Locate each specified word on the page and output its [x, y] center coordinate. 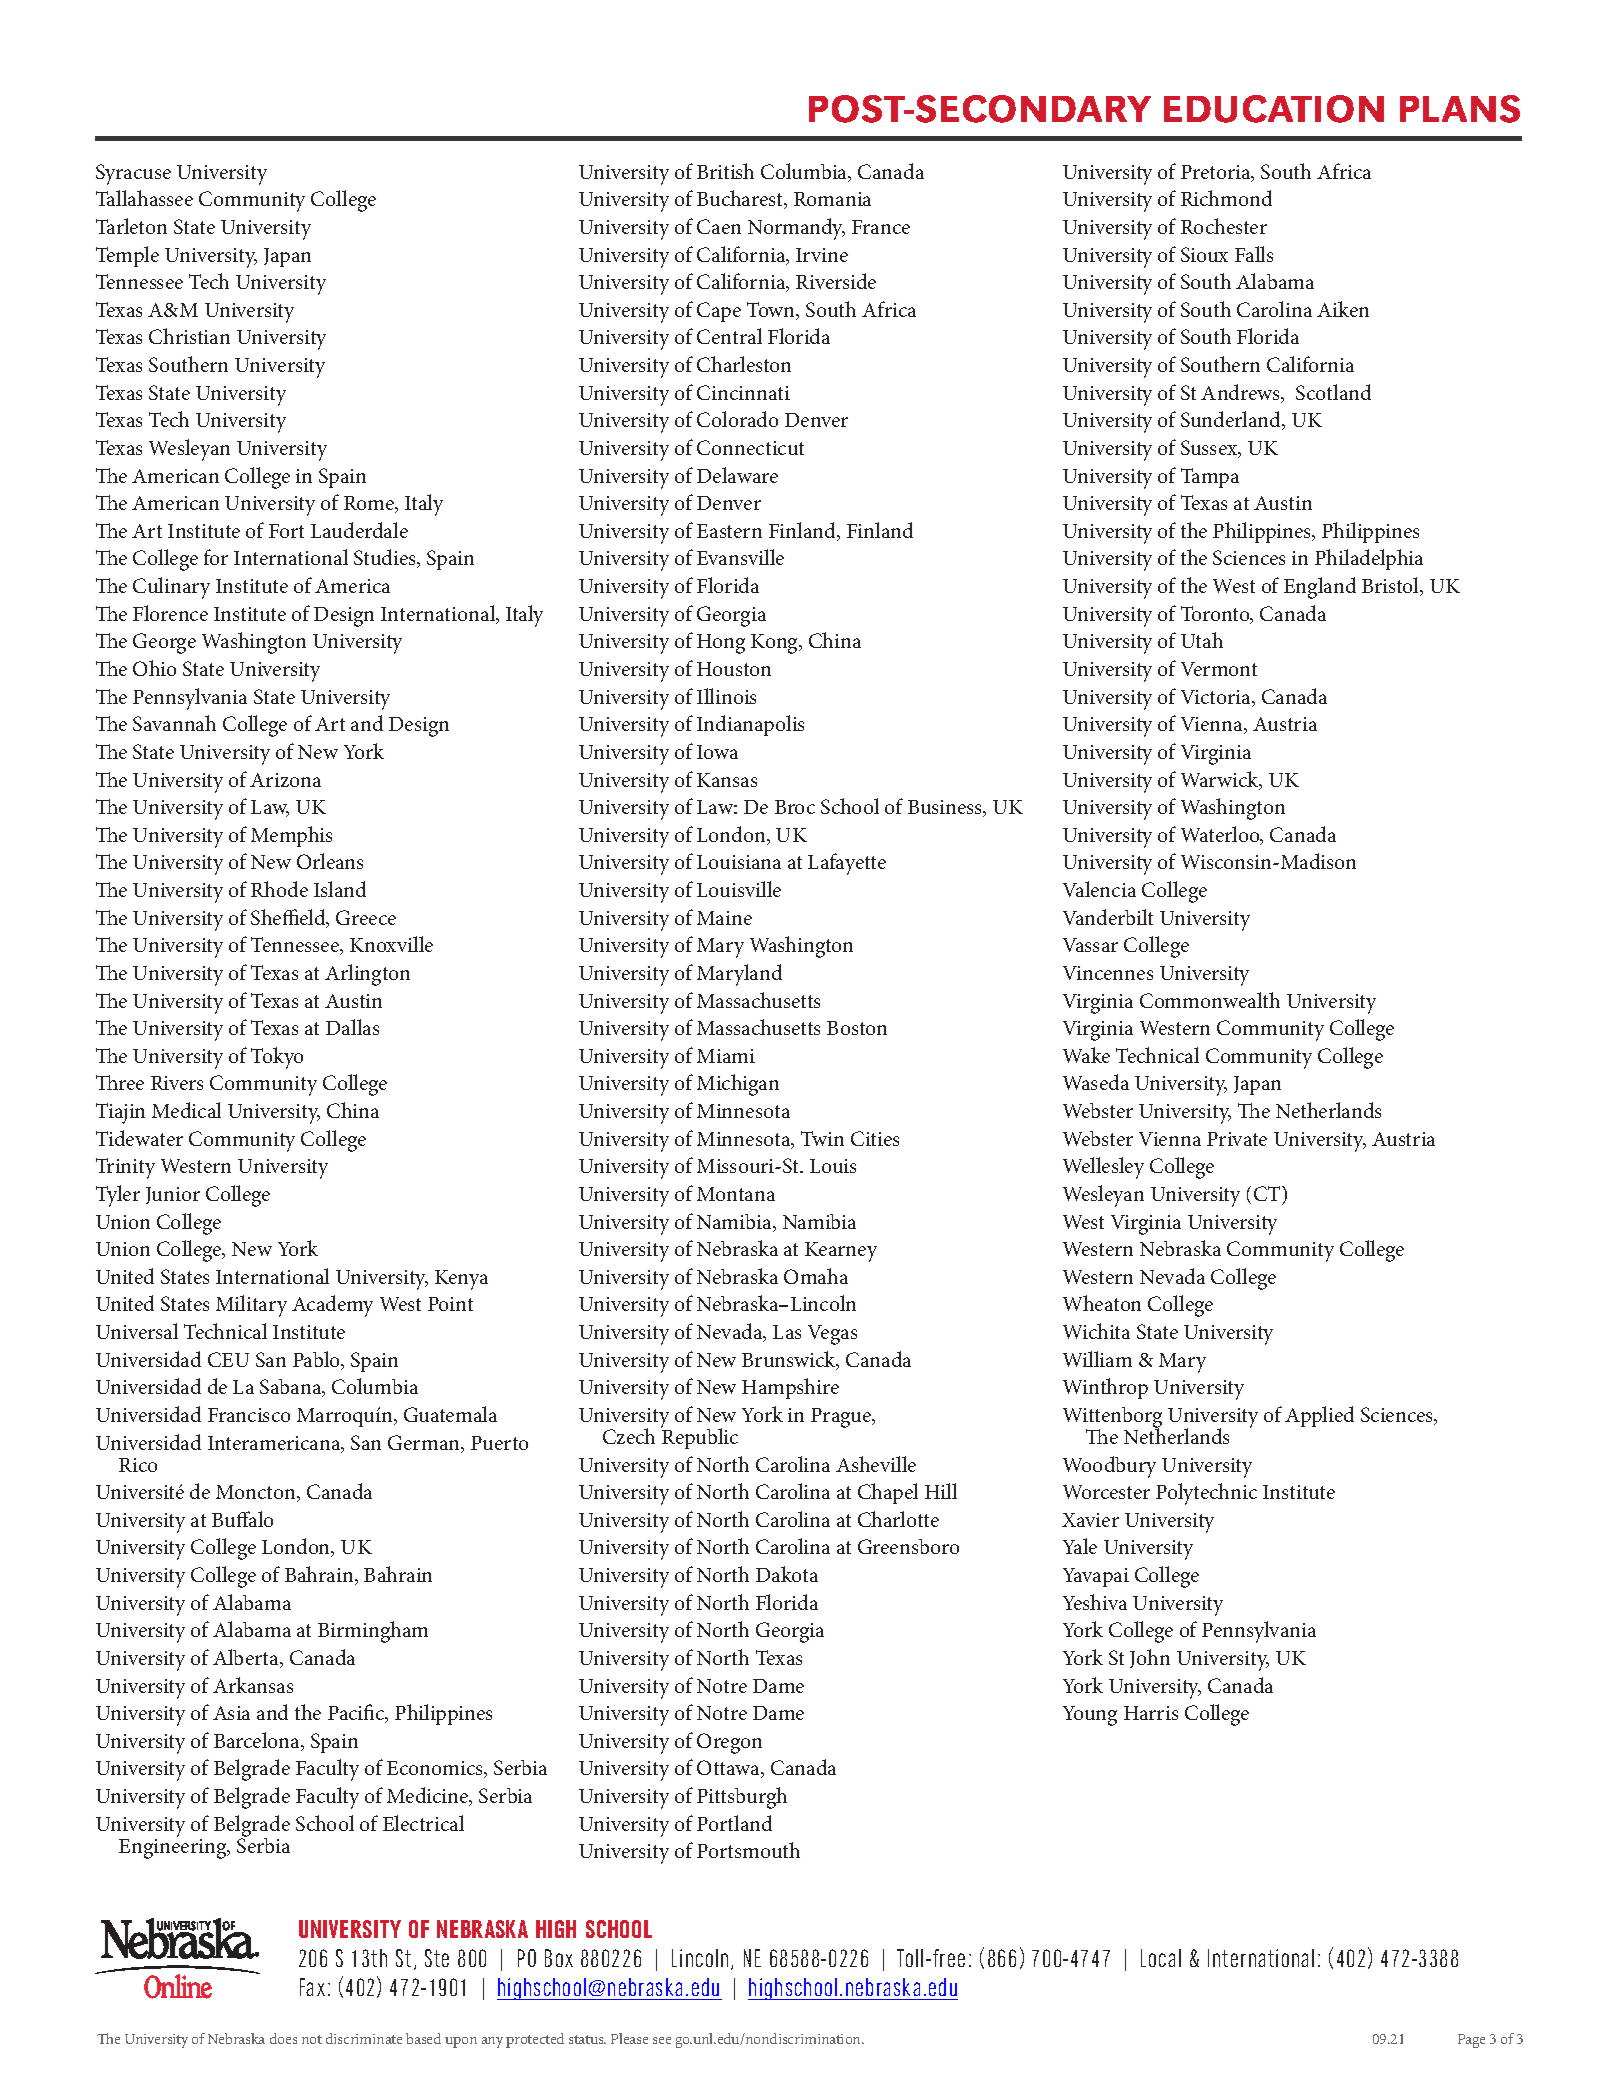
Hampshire [790, 1388]
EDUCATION [1274, 109]
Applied [1319, 1416]
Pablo [318, 1360]
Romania [832, 199]
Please [629, 2038]
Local [1161, 1958]
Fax [312, 1987]
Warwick [1221, 780]
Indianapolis [750, 725]
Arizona [285, 780]
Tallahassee [144, 198]
